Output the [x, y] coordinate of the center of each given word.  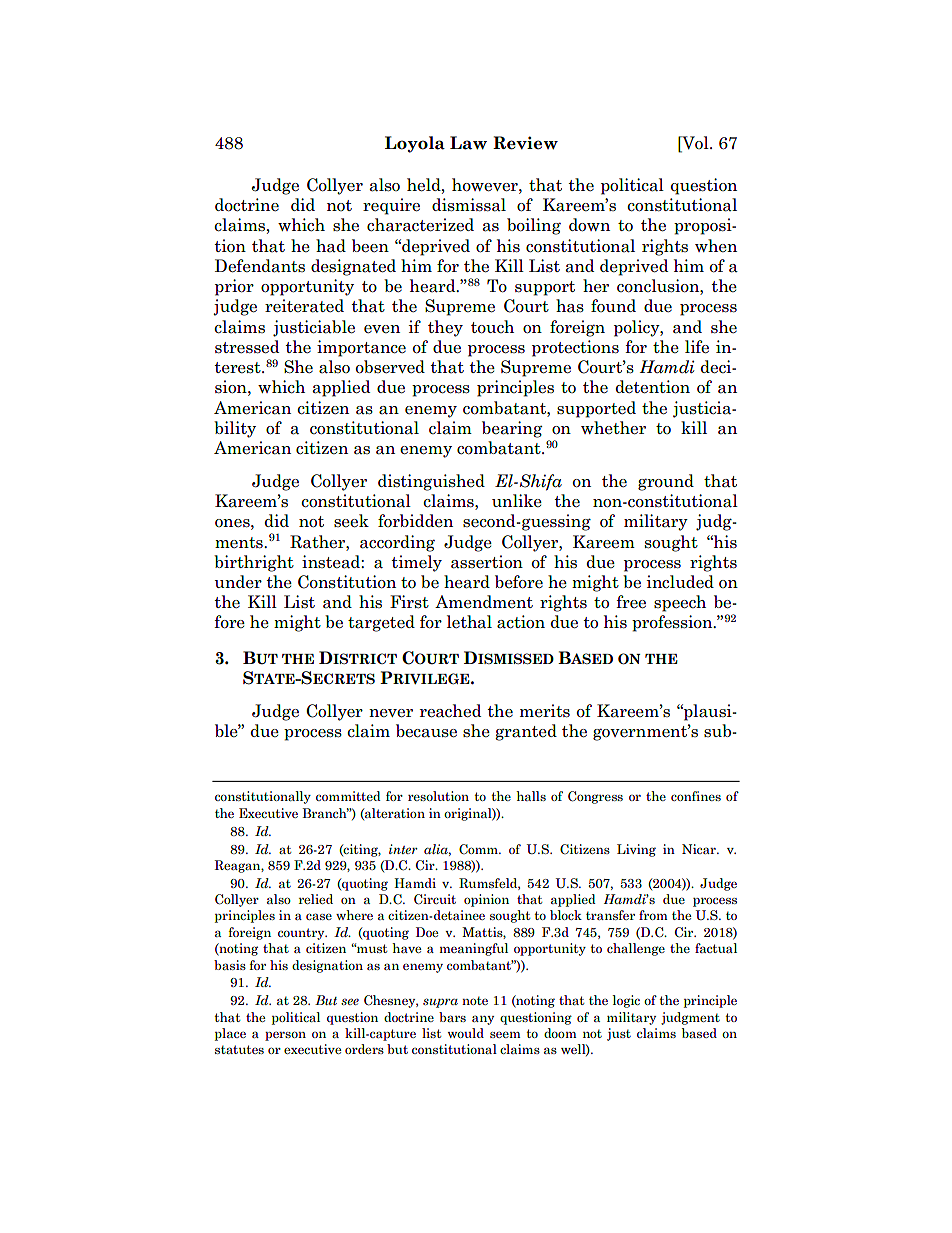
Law [468, 143]
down [589, 225]
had [331, 246]
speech [680, 603]
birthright [254, 563]
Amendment [484, 601]
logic [626, 1001]
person [285, 1036]
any [483, 1020]
